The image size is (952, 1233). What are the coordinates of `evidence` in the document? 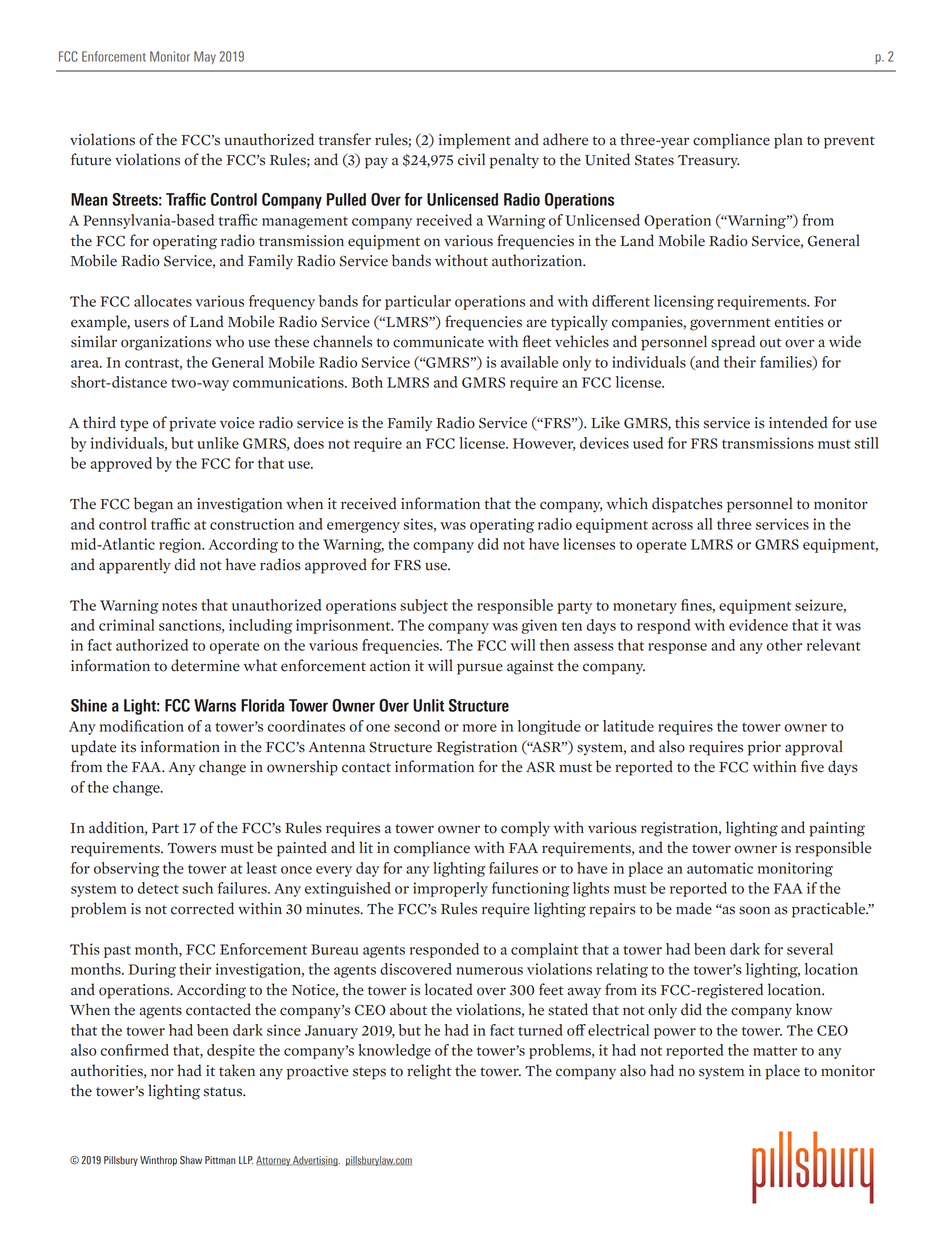 It's located at (758, 625).
